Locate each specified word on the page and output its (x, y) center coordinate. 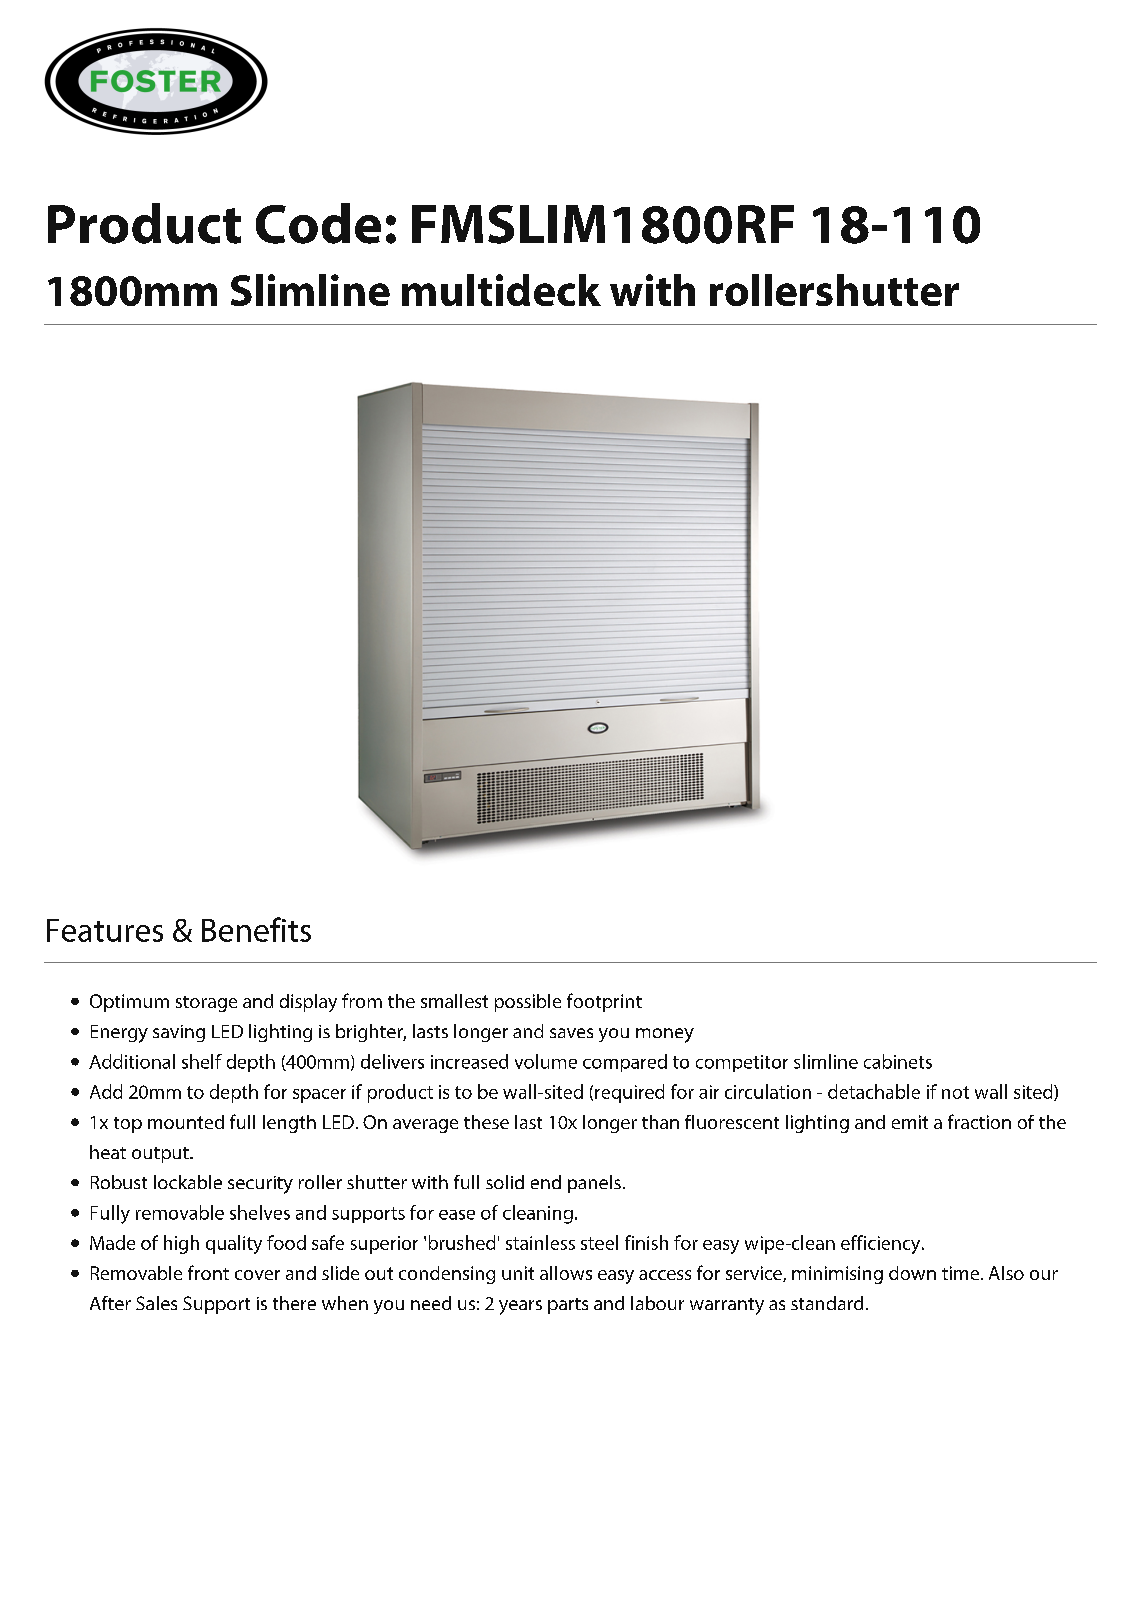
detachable (874, 1091)
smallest (454, 1001)
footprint (604, 1002)
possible (528, 1003)
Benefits (256, 929)
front (208, 1272)
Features (105, 930)
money (665, 1035)
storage (206, 1004)
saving (179, 1033)
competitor (742, 1063)
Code (318, 223)
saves (571, 1033)
